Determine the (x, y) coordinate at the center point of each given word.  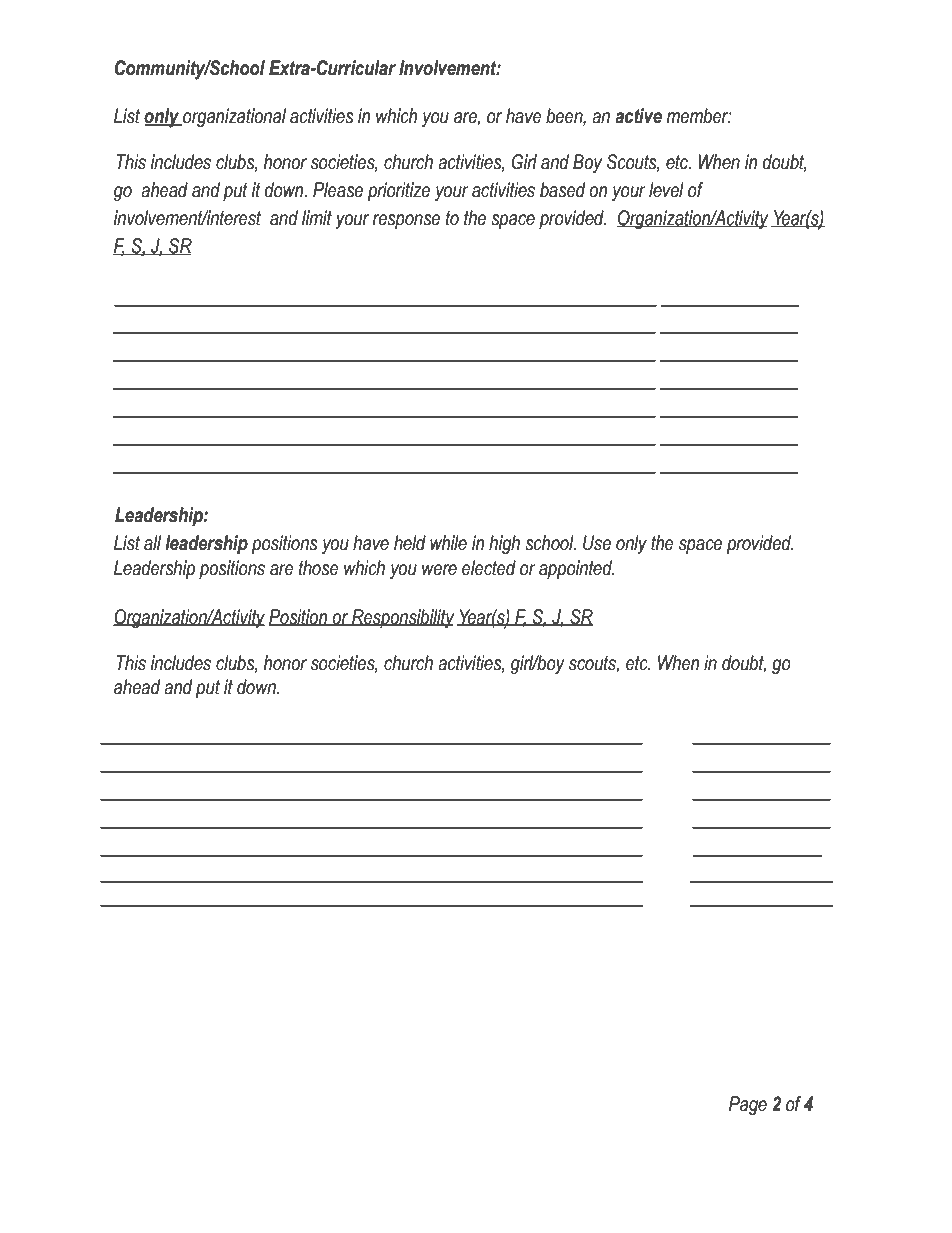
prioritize (398, 191)
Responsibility (402, 618)
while (448, 543)
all (152, 543)
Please (338, 190)
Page (748, 1105)
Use (597, 543)
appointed (577, 569)
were (439, 570)
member (699, 116)
